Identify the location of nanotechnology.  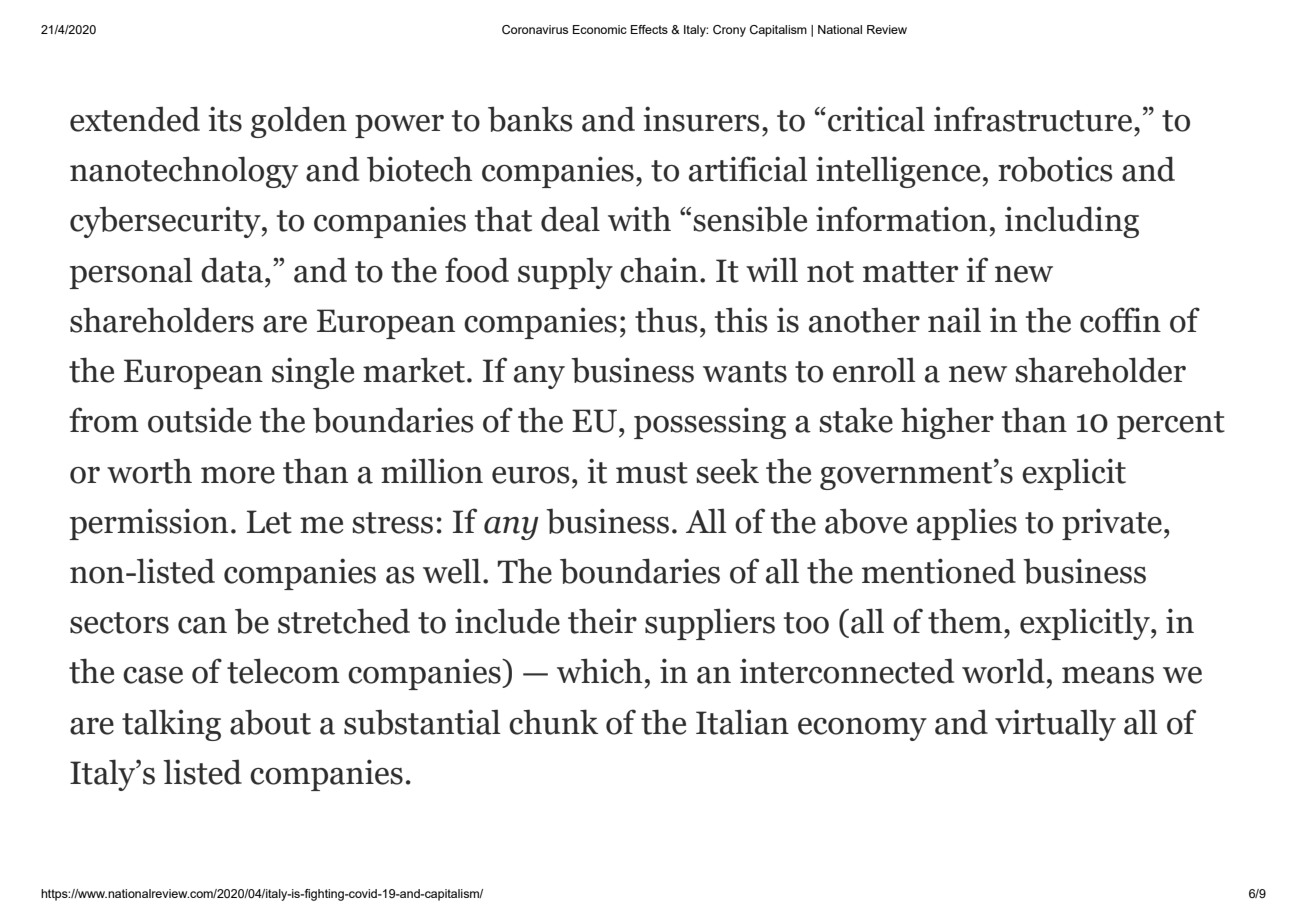
(184, 172).
